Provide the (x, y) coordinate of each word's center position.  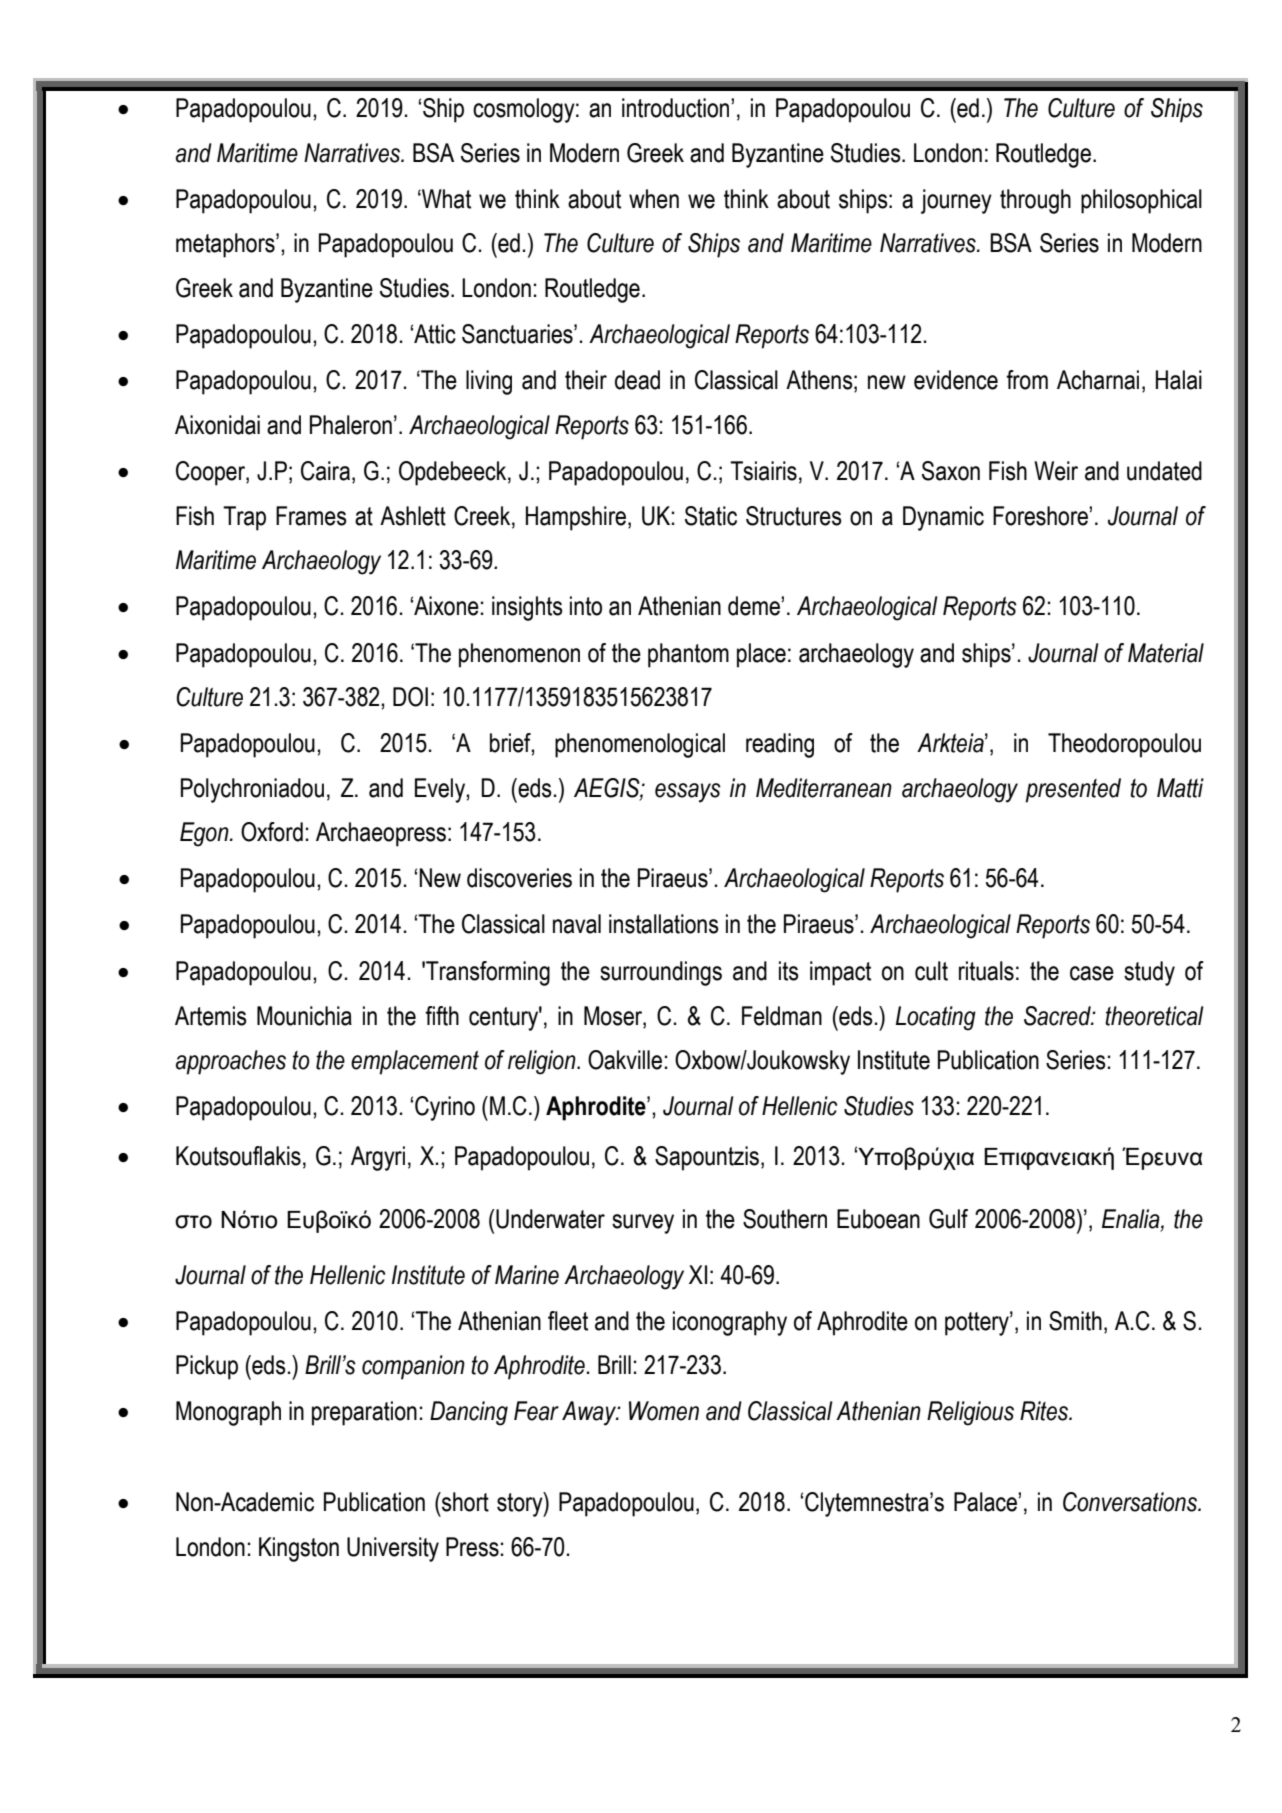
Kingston (299, 1549)
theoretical (1154, 1016)
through (1035, 201)
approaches (231, 1062)
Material (1166, 653)
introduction (677, 108)
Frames (311, 516)
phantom (688, 655)
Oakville (625, 1060)
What (445, 199)
